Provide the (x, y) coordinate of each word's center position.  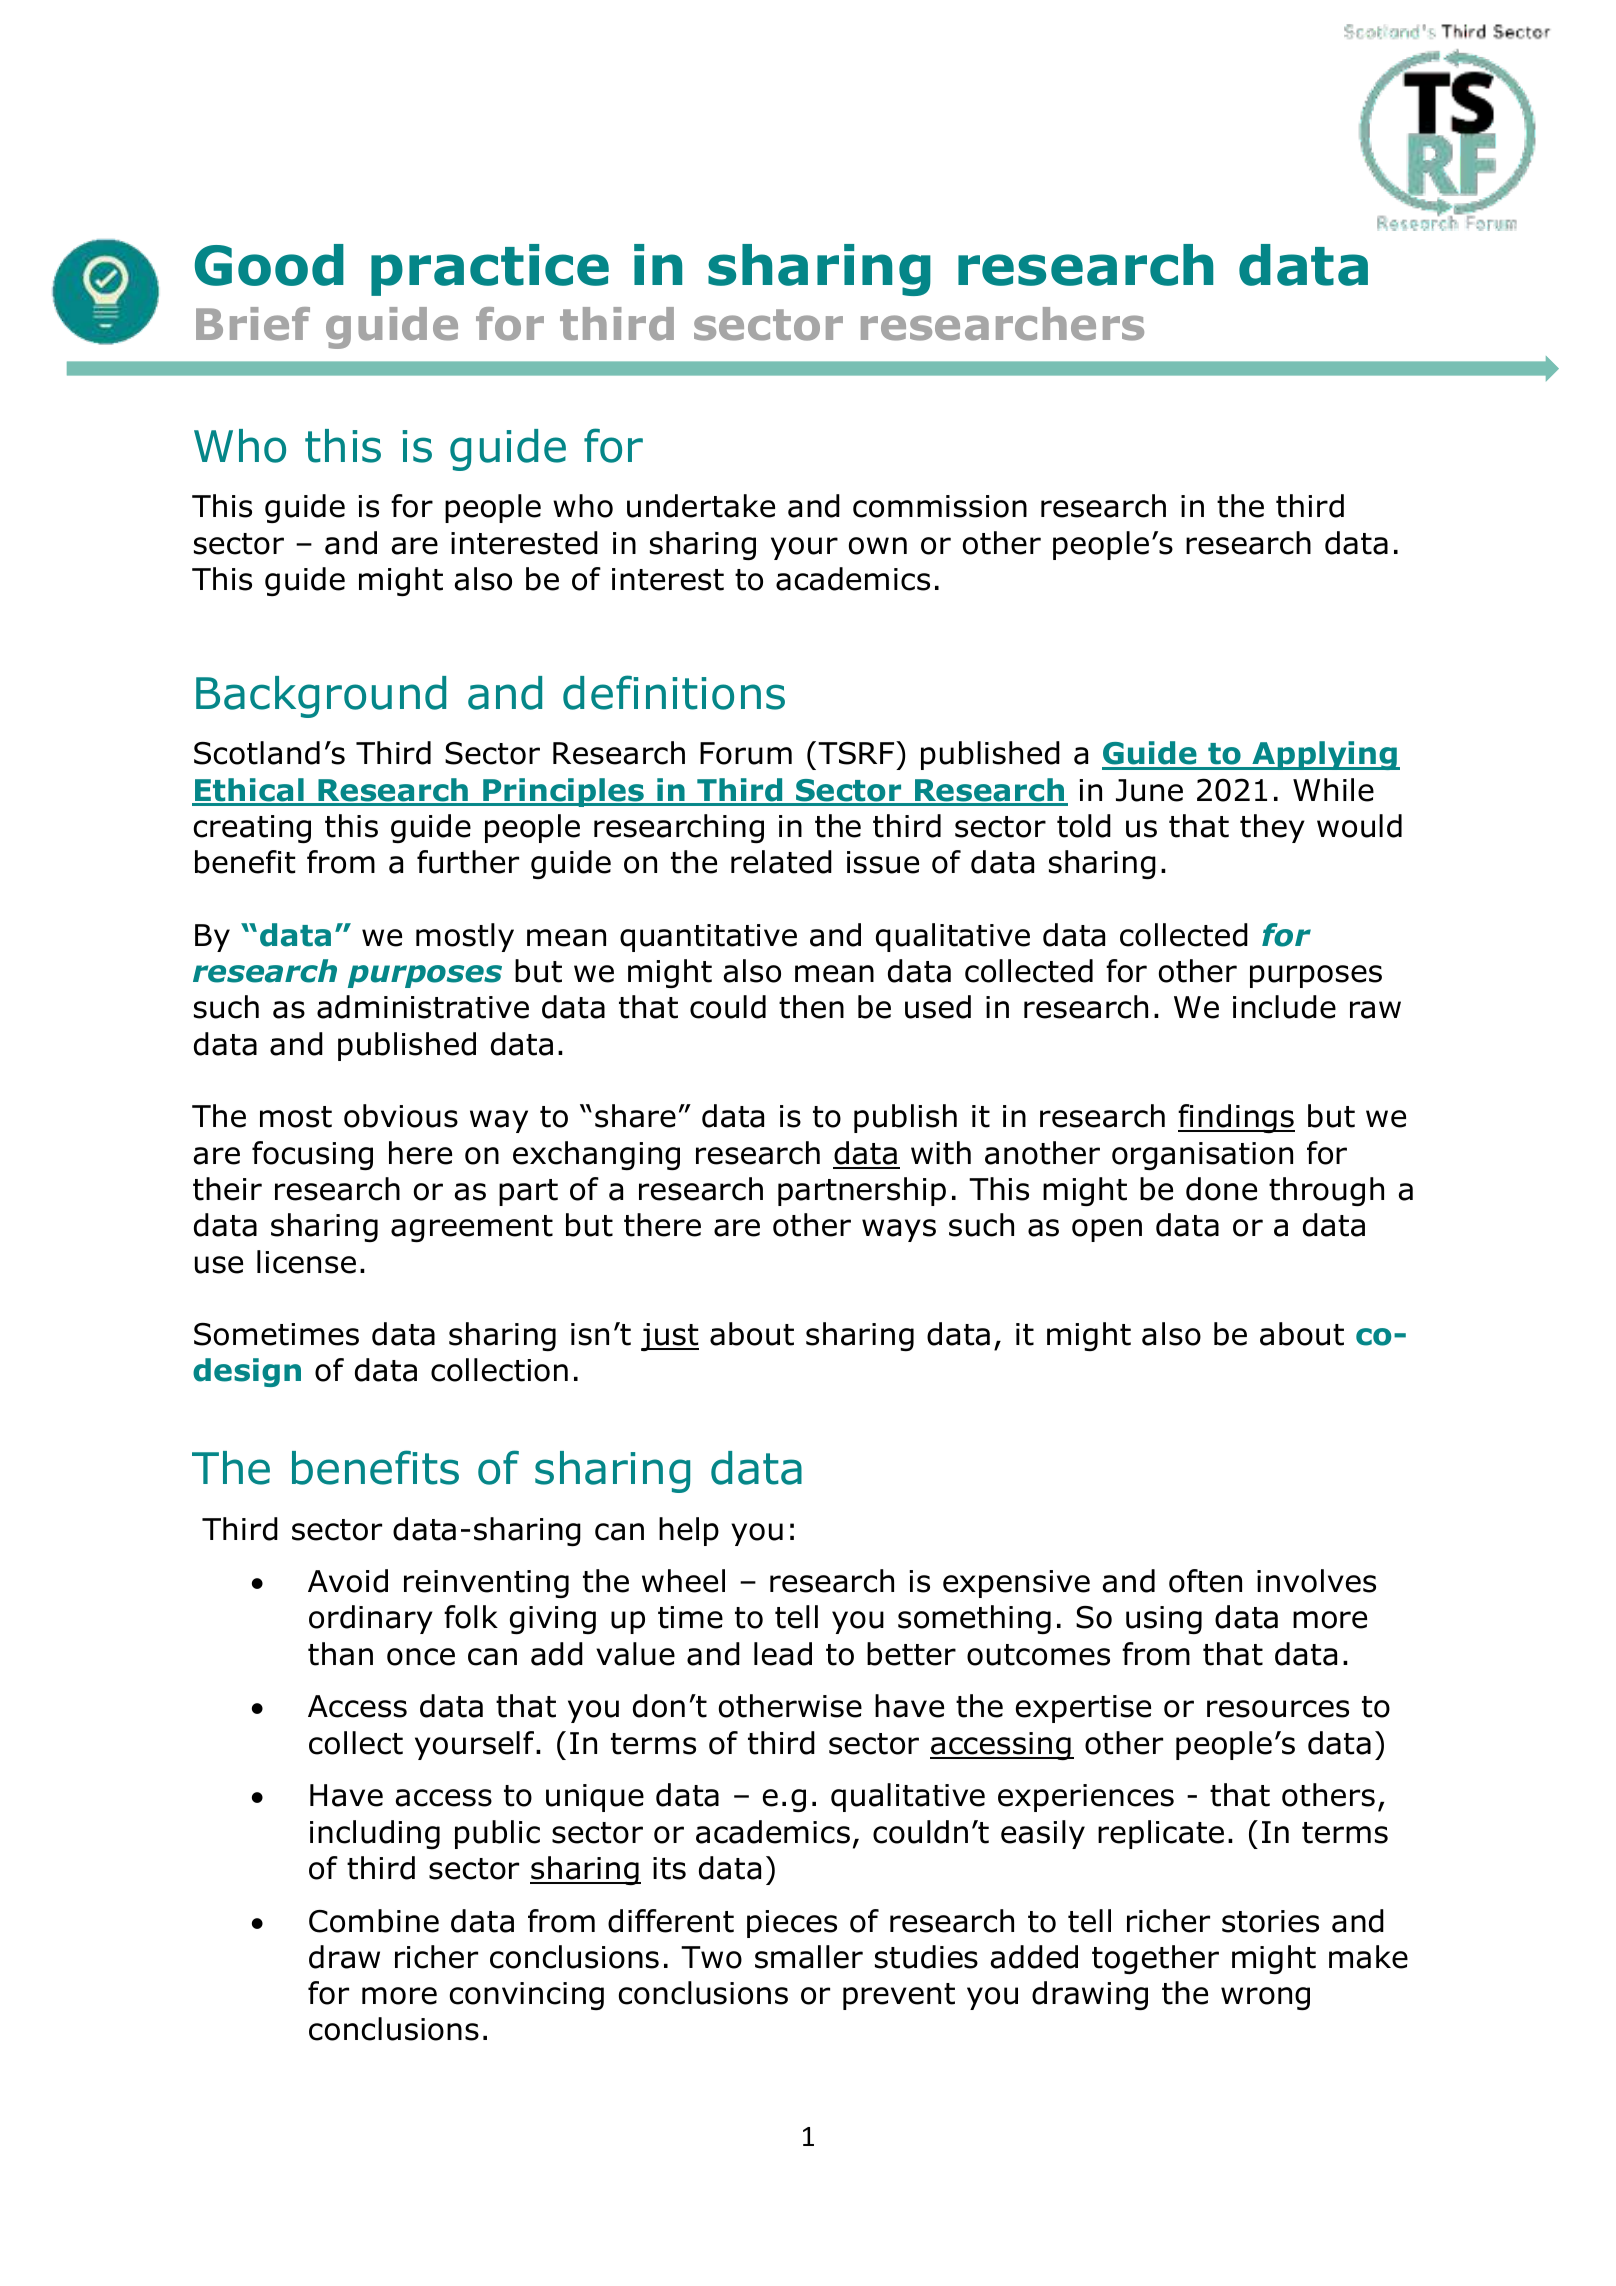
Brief (253, 324)
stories (1270, 1921)
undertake (701, 506)
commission (940, 506)
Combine (374, 1921)
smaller (809, 1957)
